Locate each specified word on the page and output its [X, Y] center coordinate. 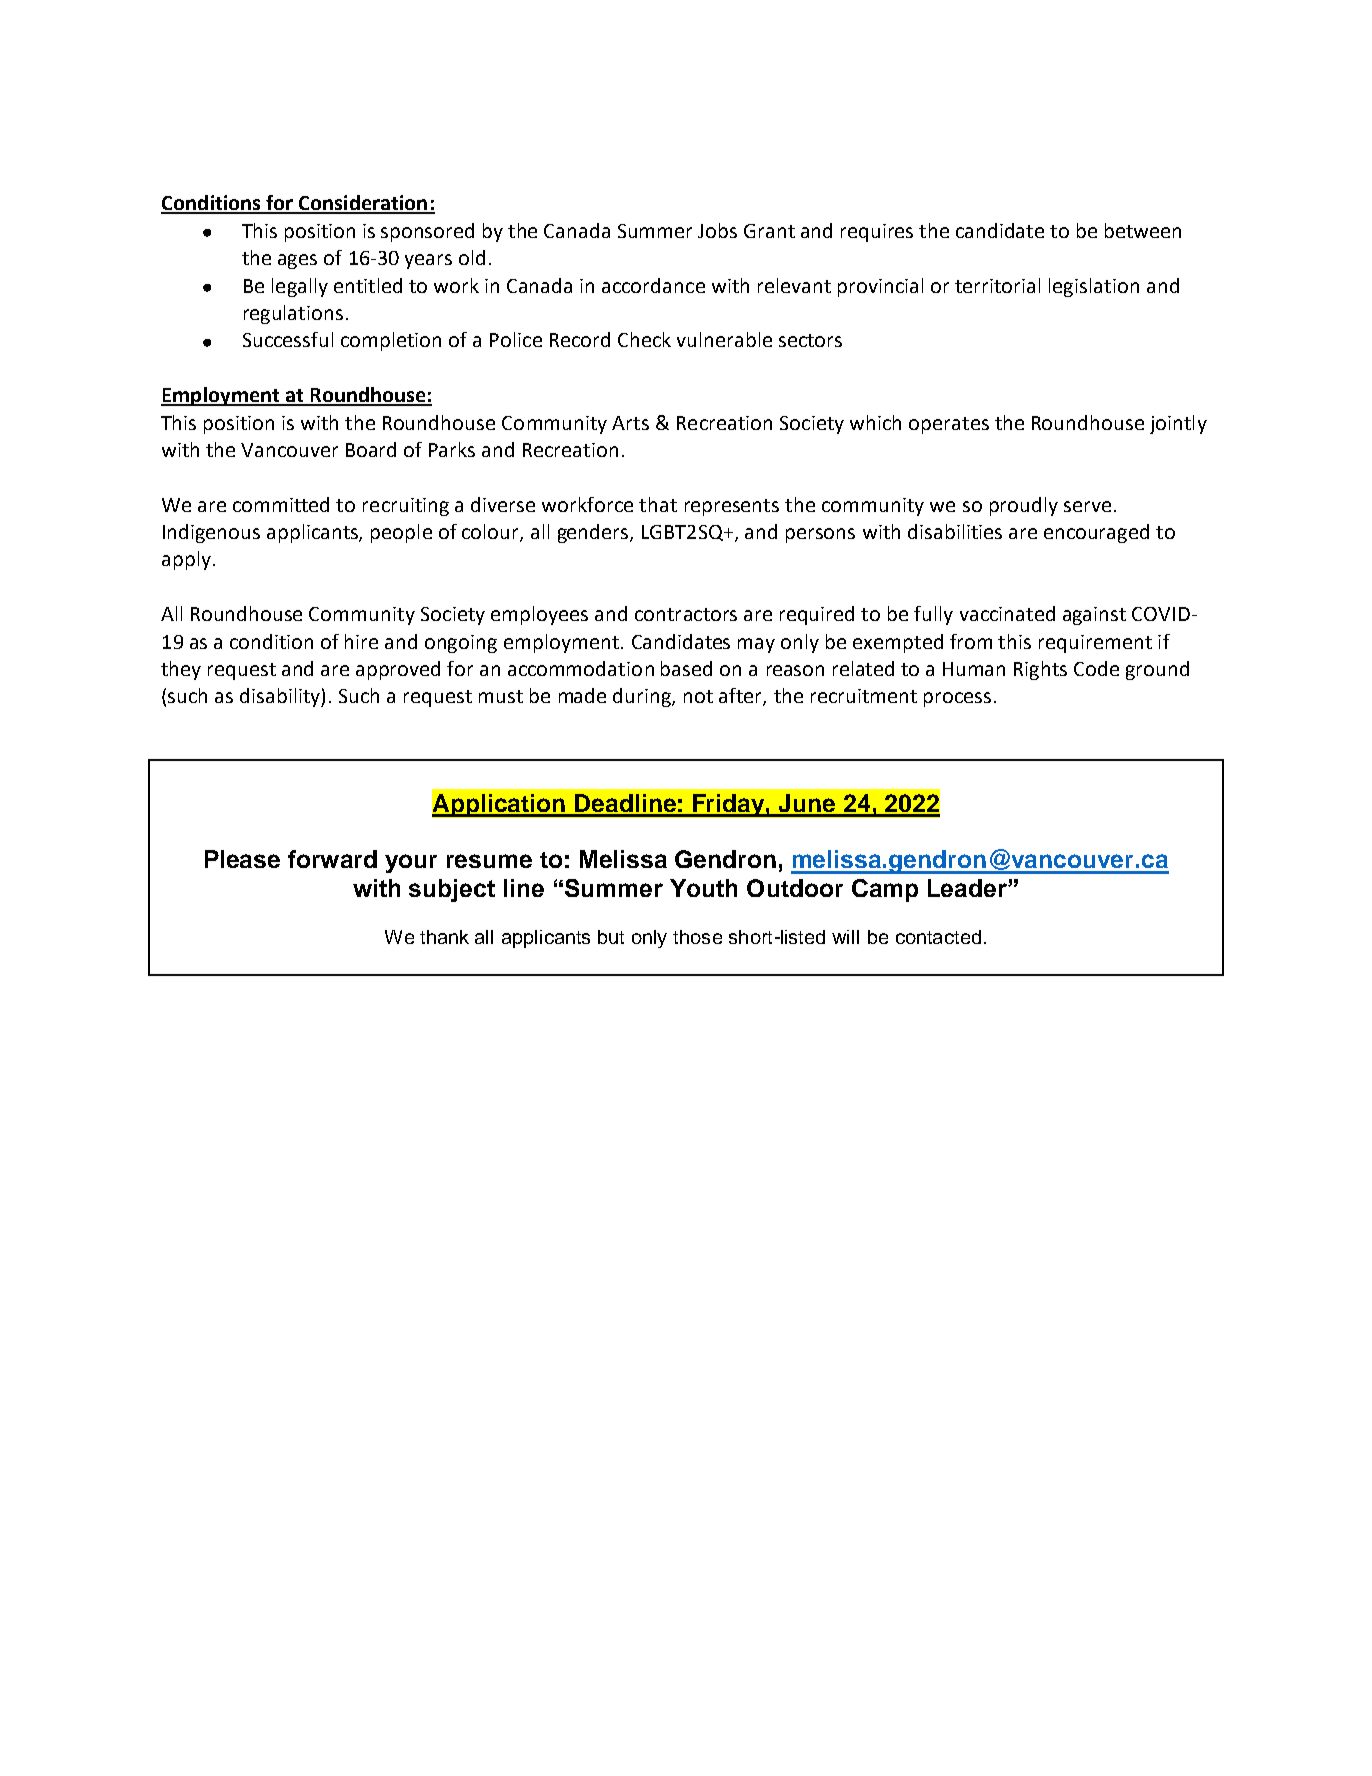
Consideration [363, 204]
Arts [630, 423]
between [1143, 230]
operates [949, 425]
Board [371, 449]
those [697, 937]
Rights [1040, 670]
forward [332, 859]
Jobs [717, 230]
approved [398, 670]
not [698, 696]
